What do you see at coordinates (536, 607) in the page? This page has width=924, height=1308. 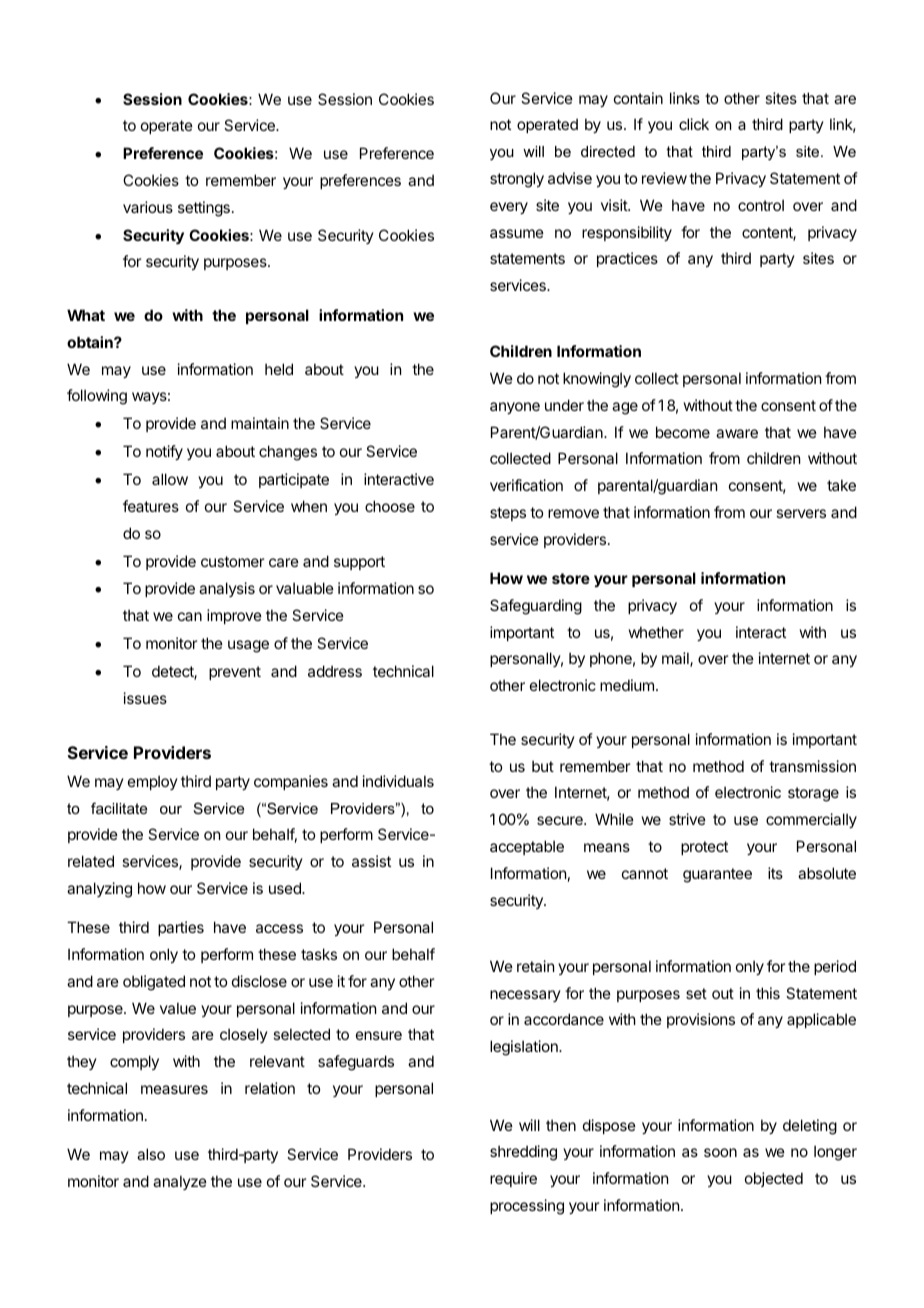 I see `Safeguarding` at bounding box center [536, 607].
